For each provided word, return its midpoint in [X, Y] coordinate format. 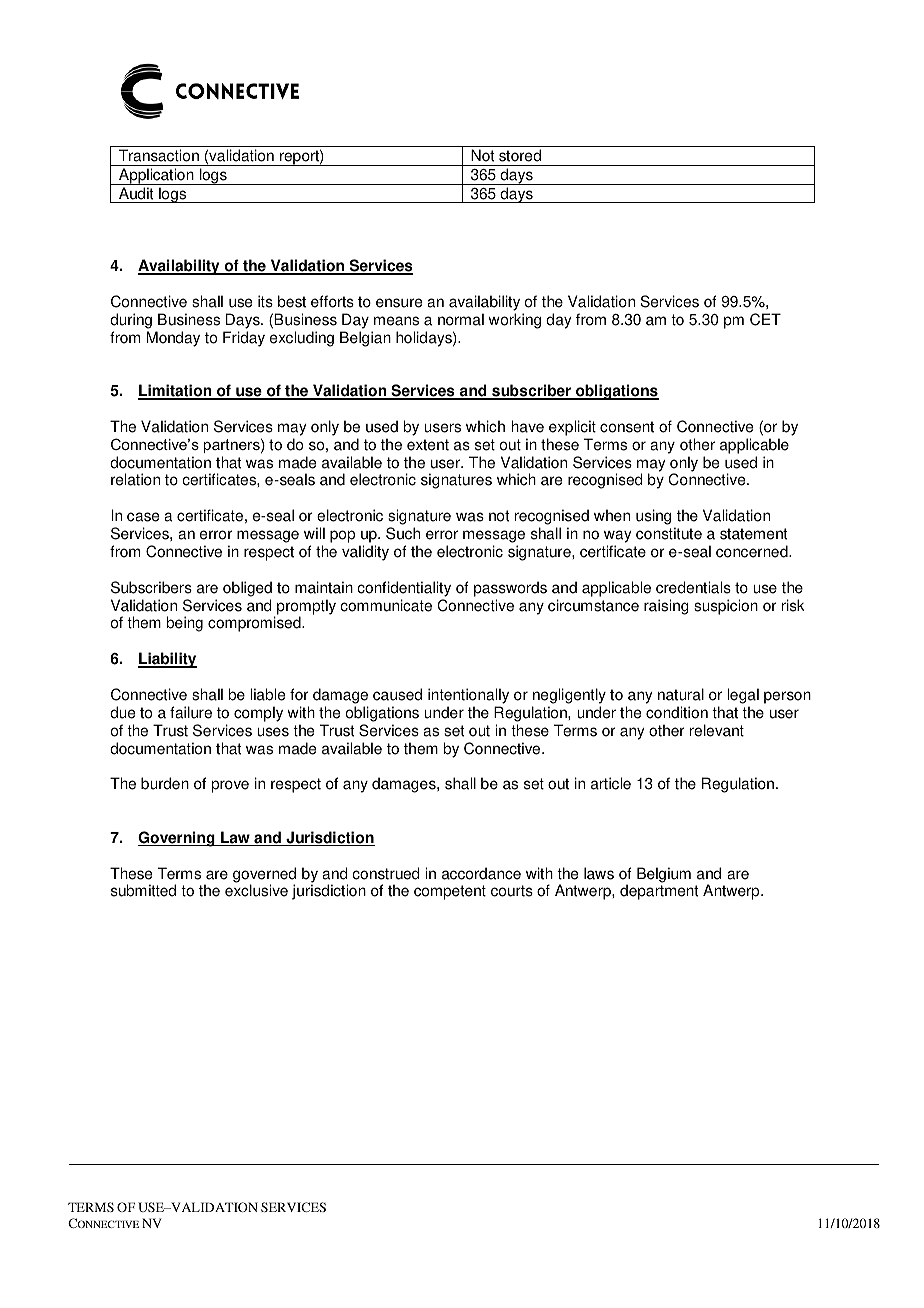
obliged [247, 589]
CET [765, 319]
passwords [510, 589]
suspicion [726, 607]
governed [264, 876]
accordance [481, 873]
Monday [173, 339]
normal [461, 319]
